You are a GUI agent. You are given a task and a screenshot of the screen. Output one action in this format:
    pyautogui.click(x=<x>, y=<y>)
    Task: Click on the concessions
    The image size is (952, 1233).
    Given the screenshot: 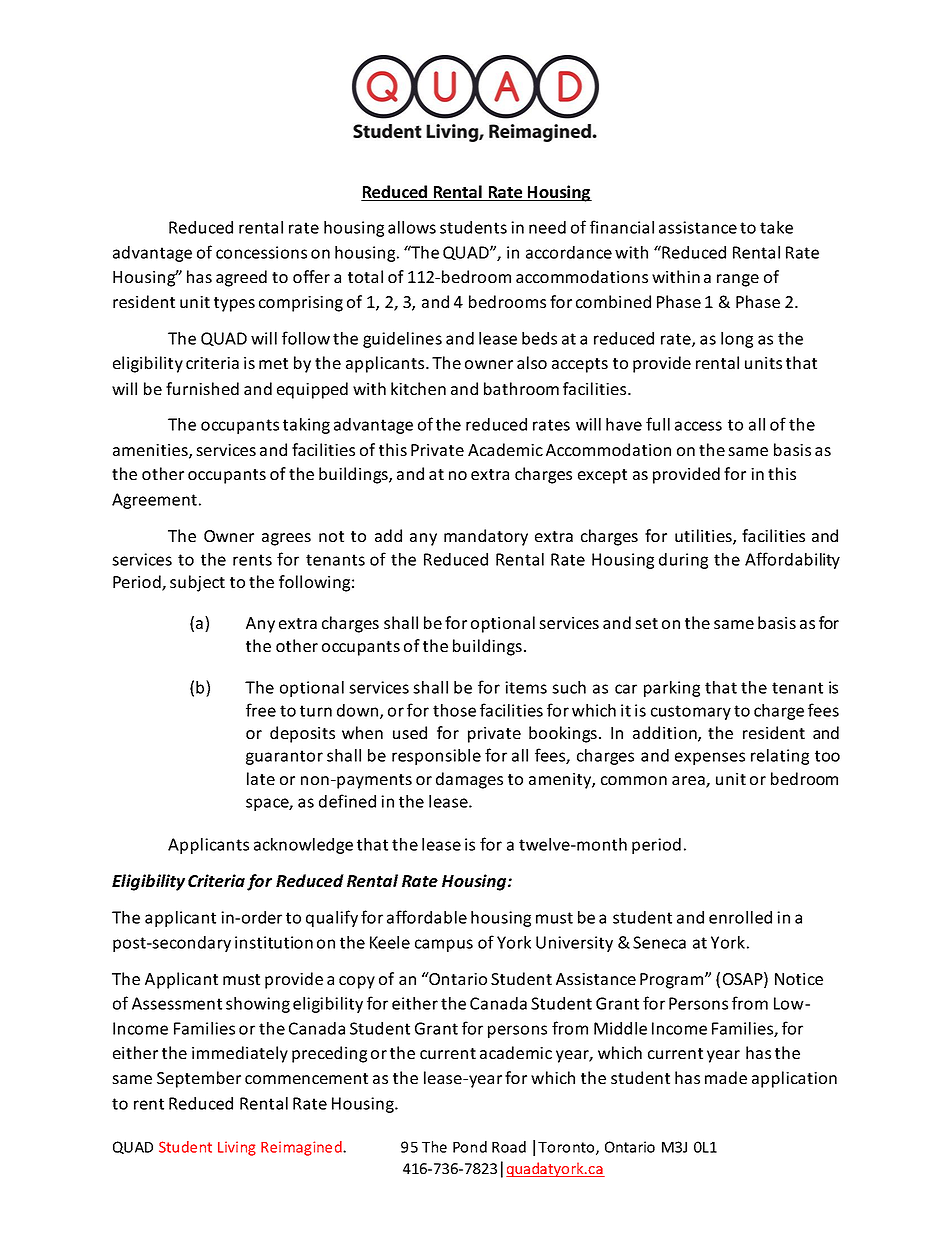 What is the action you would take?
    pyautogui.click(x=261, y=252)
